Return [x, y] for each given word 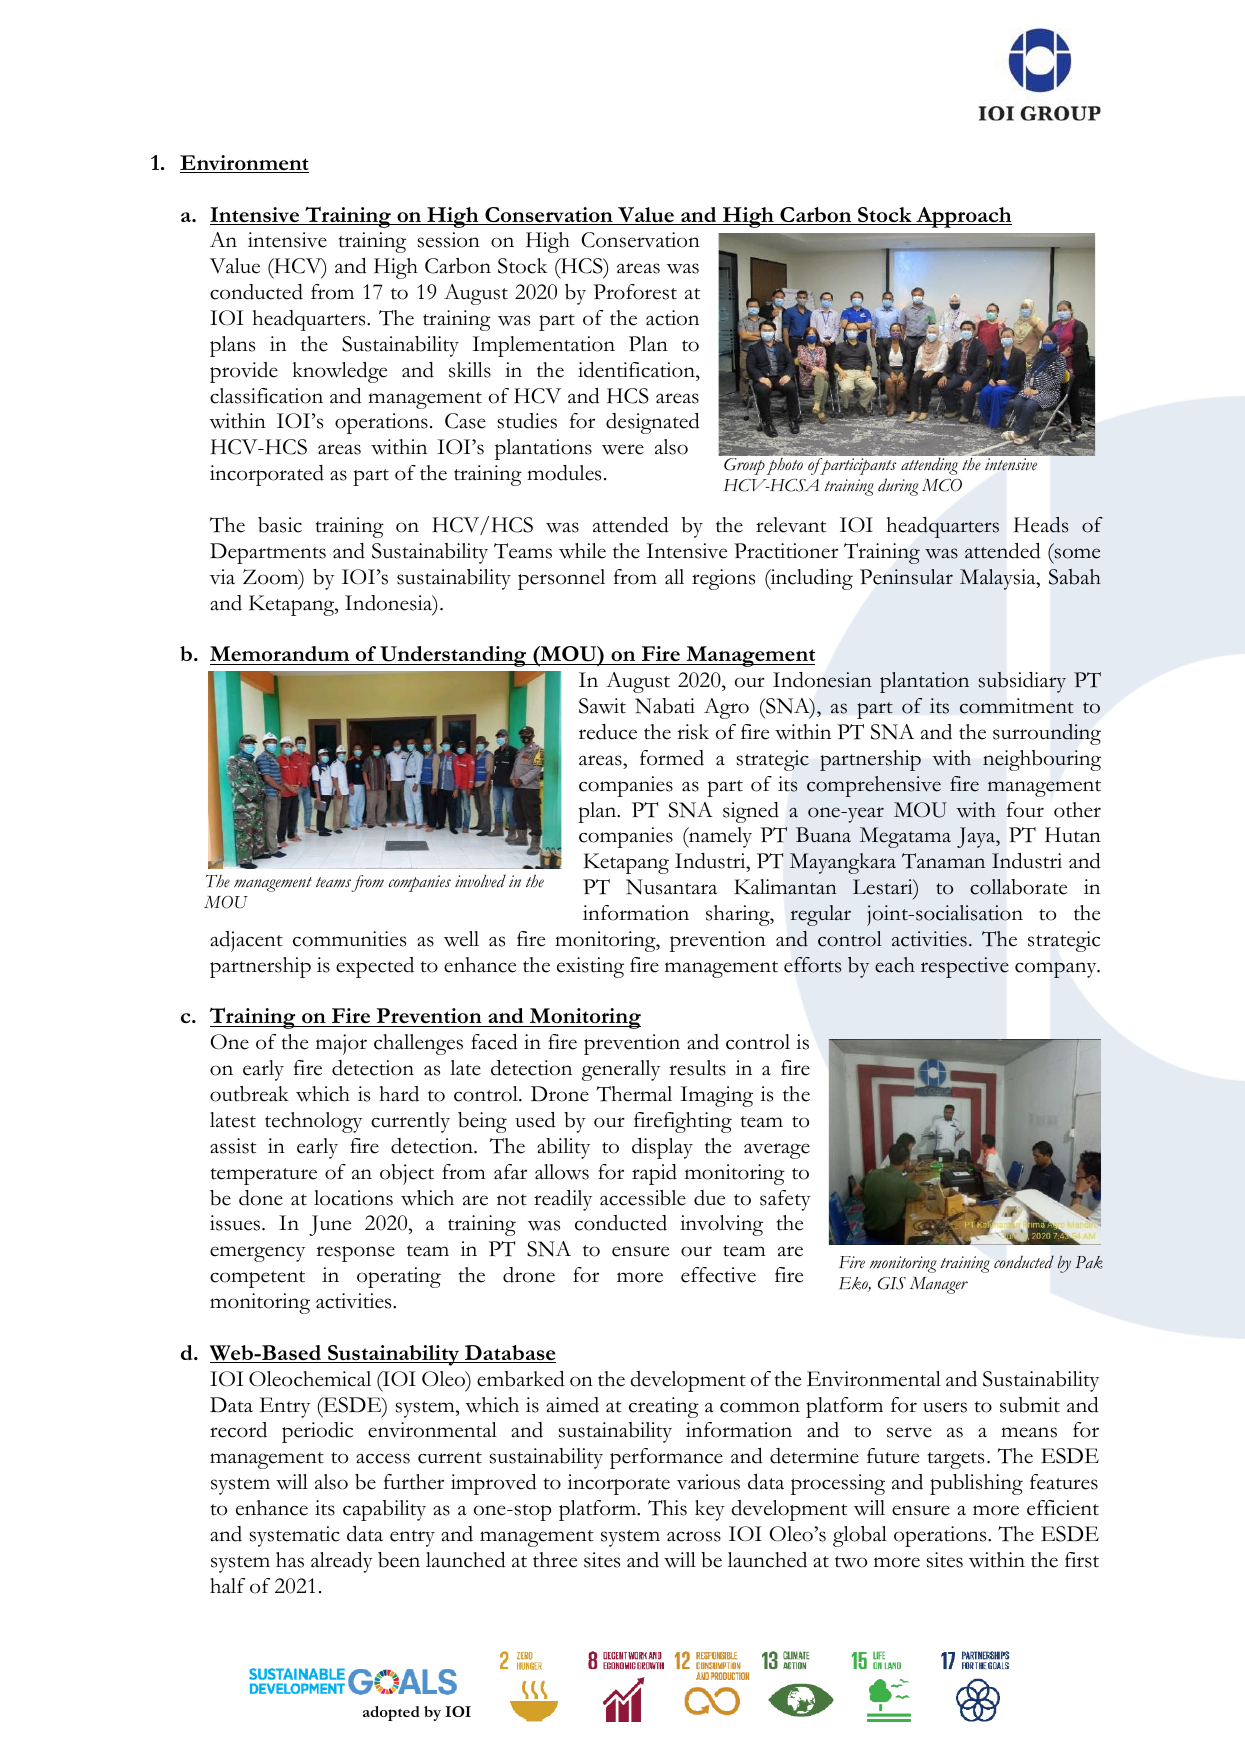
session [449, 240]
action [672, 318]
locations [353, 1198]
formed [672, 758]
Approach [963, 217]
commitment [1017, 706]
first [1082, 1560]
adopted [391, 1713]
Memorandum [279, 653]
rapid [654, 1174]
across [694, 1536]
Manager [939, 1285]
